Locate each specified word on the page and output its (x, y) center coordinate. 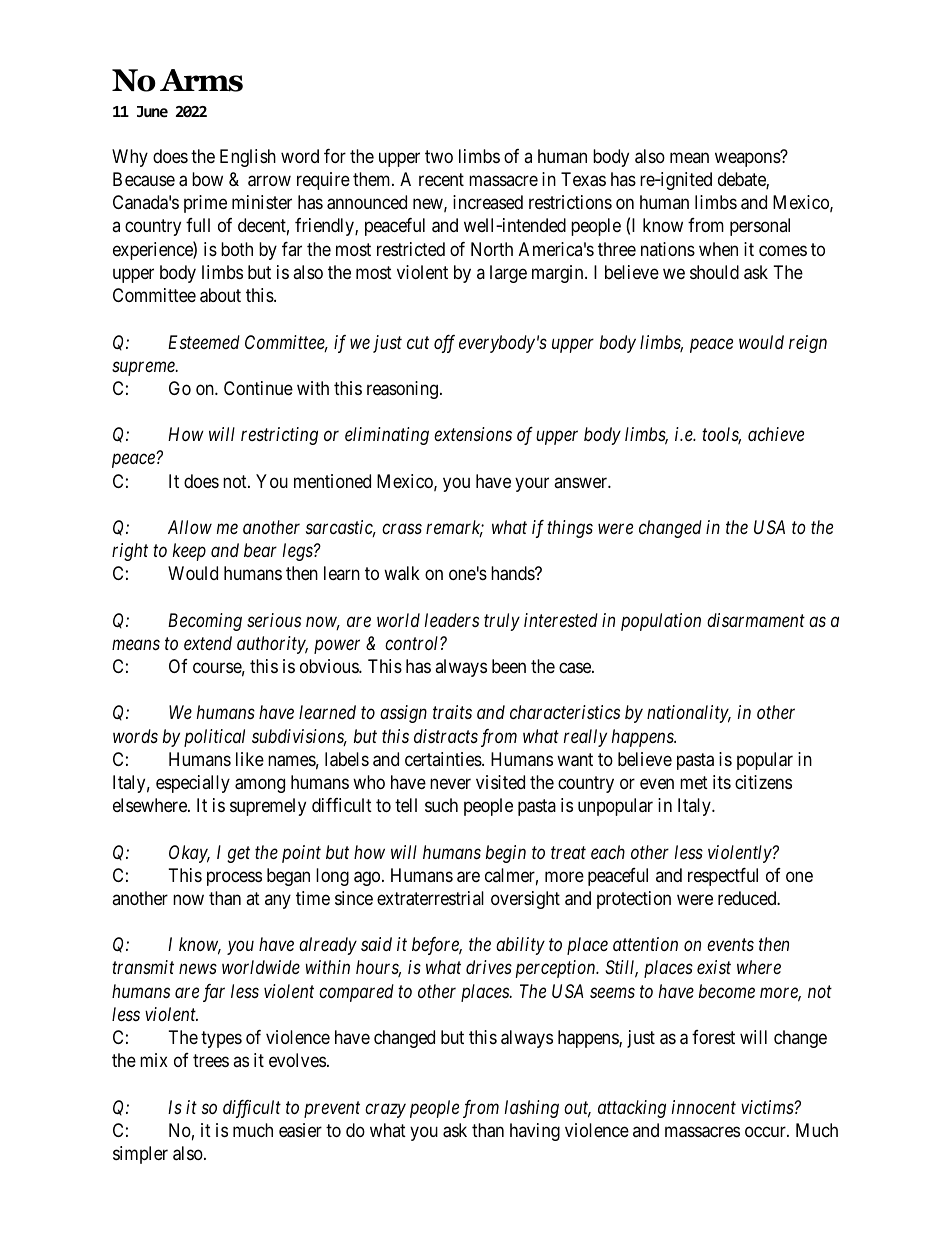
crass (402, 529)
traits (452, 712)
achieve (776, 434)
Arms (201, 80)
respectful (723, 877)
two (439, 156)
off (444, 344)
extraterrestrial (430, 898)
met (694, 782)
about (220, 295)
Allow (190, 527)
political (214, 738)
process (234, 878)
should (714, 272)
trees (211, 1060)
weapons (748, 159)
